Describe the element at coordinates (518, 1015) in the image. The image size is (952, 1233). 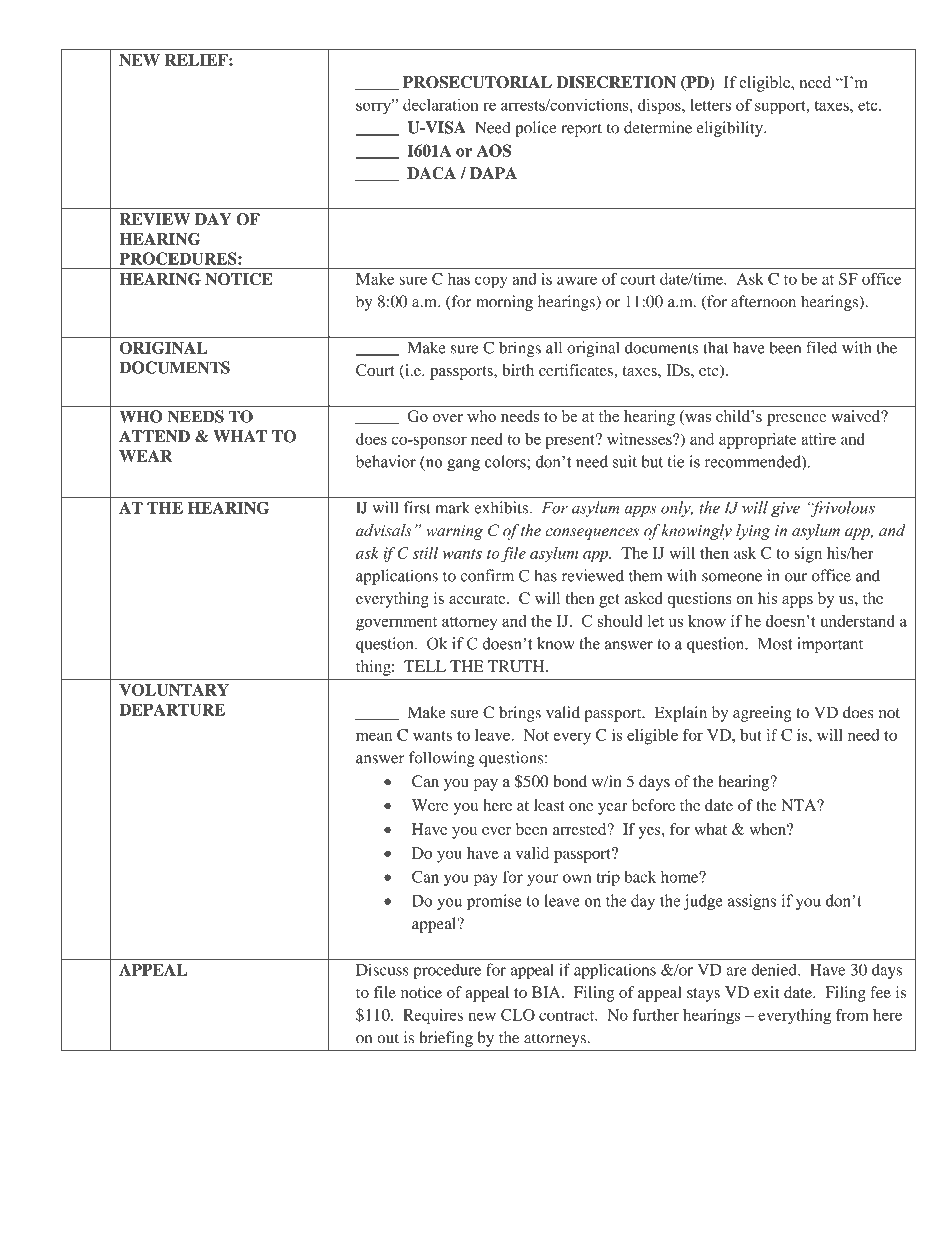
I see `CLO` at that location.
